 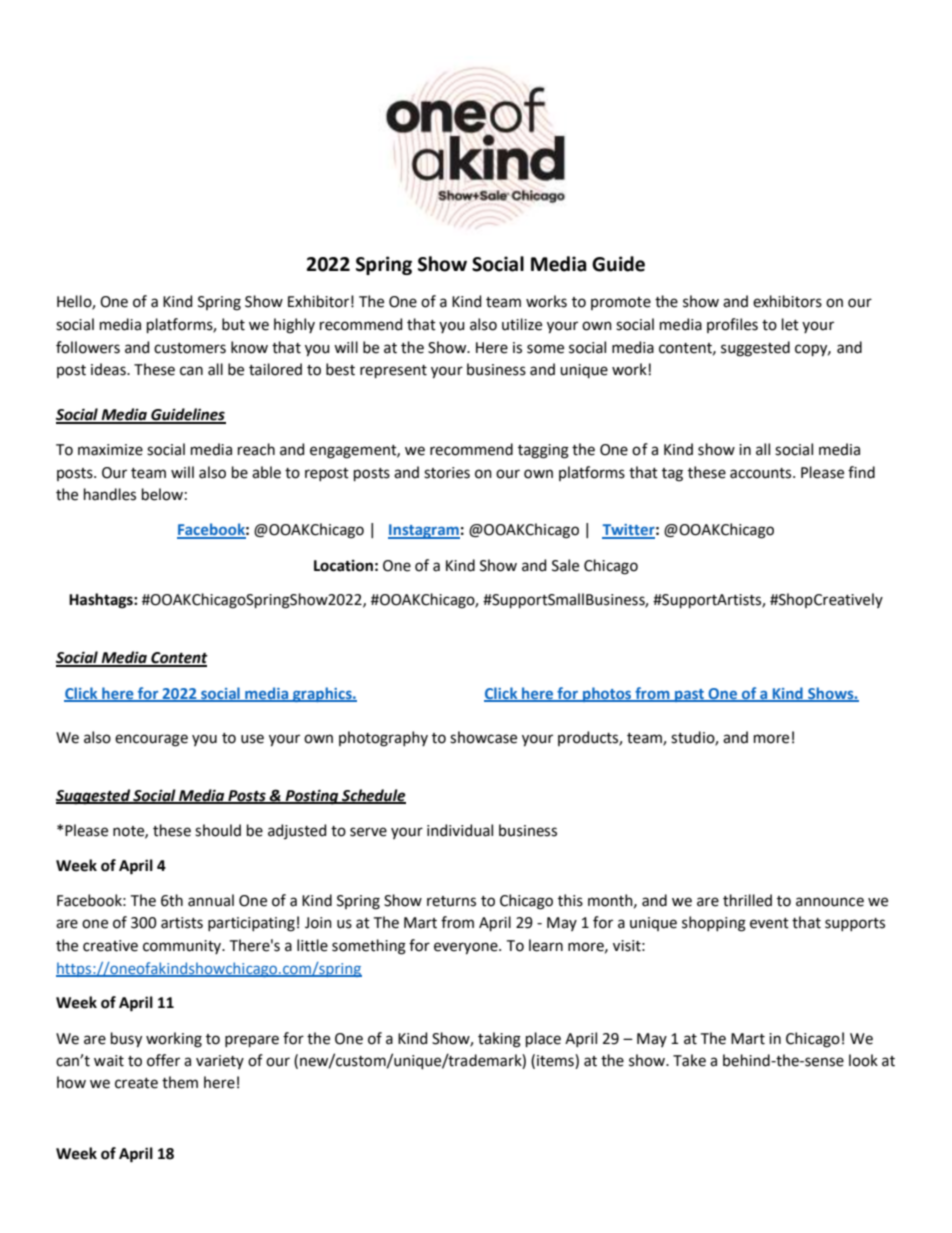 What do you see at coordinates (689, 1060) in the screenshot?
I see `Take` at bounding box center [689, 1060].
